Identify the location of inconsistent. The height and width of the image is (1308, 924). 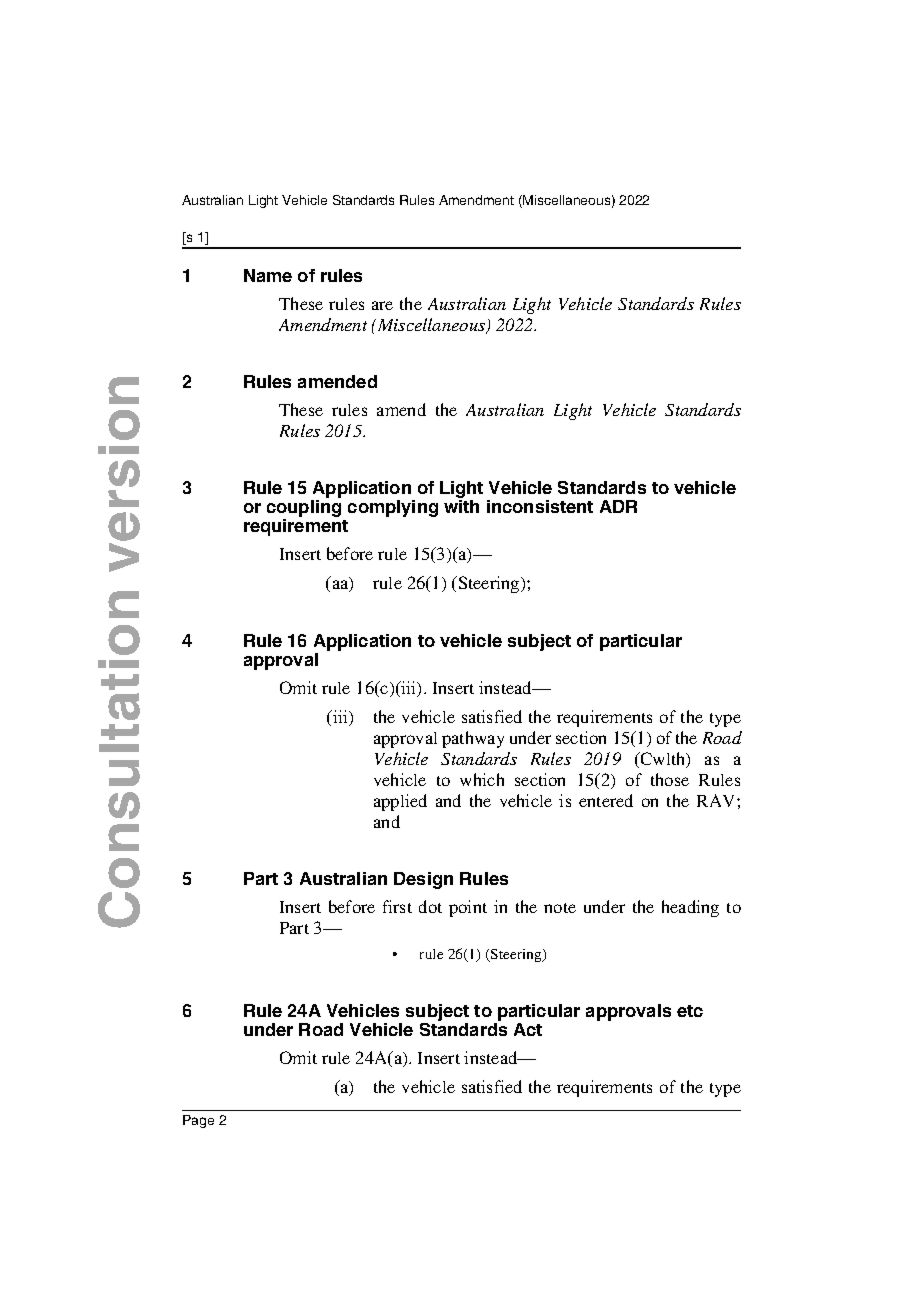
(540, 506).
